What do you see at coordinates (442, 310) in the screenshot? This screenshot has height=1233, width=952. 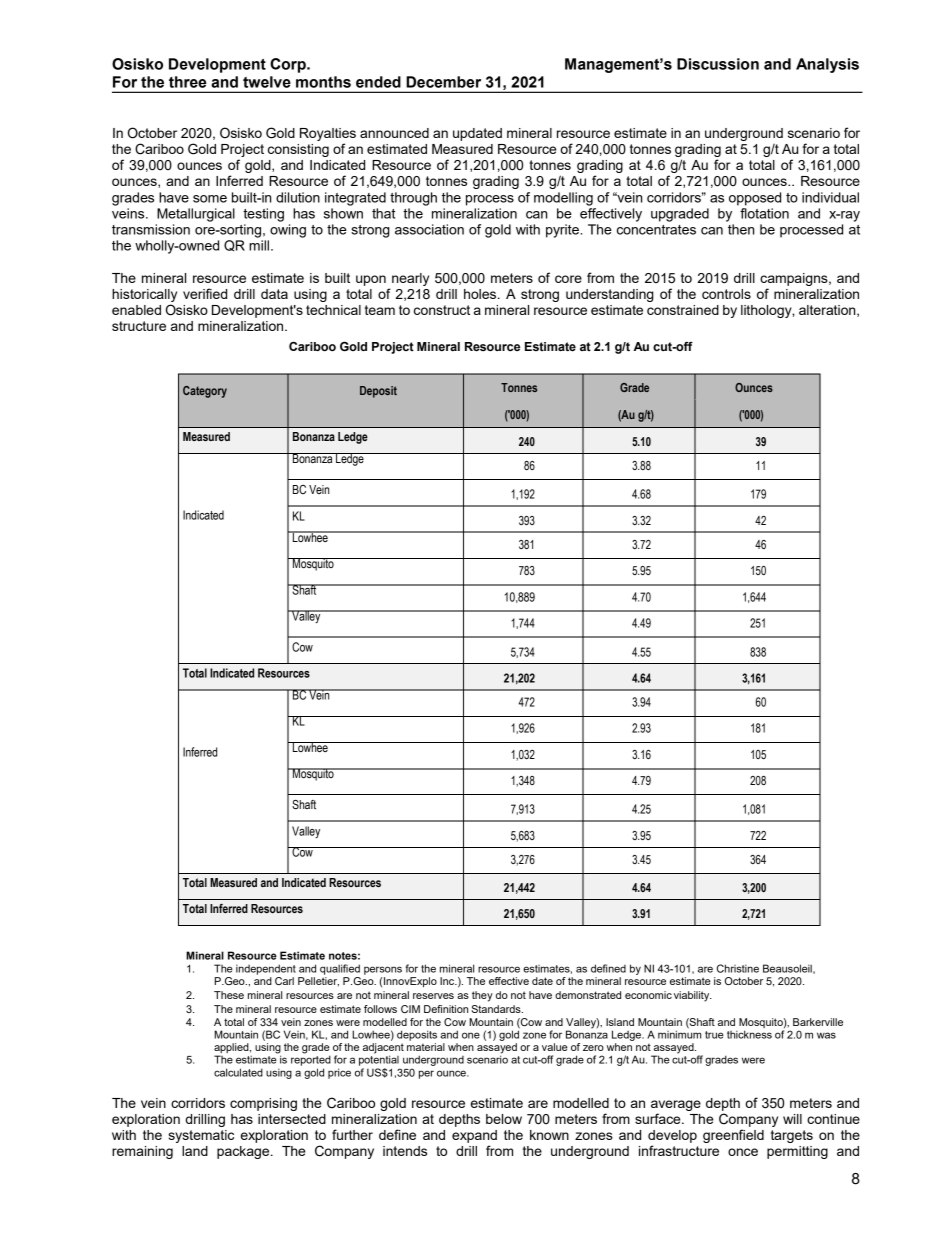 I see `construct` at bounding box center [442, 310].
